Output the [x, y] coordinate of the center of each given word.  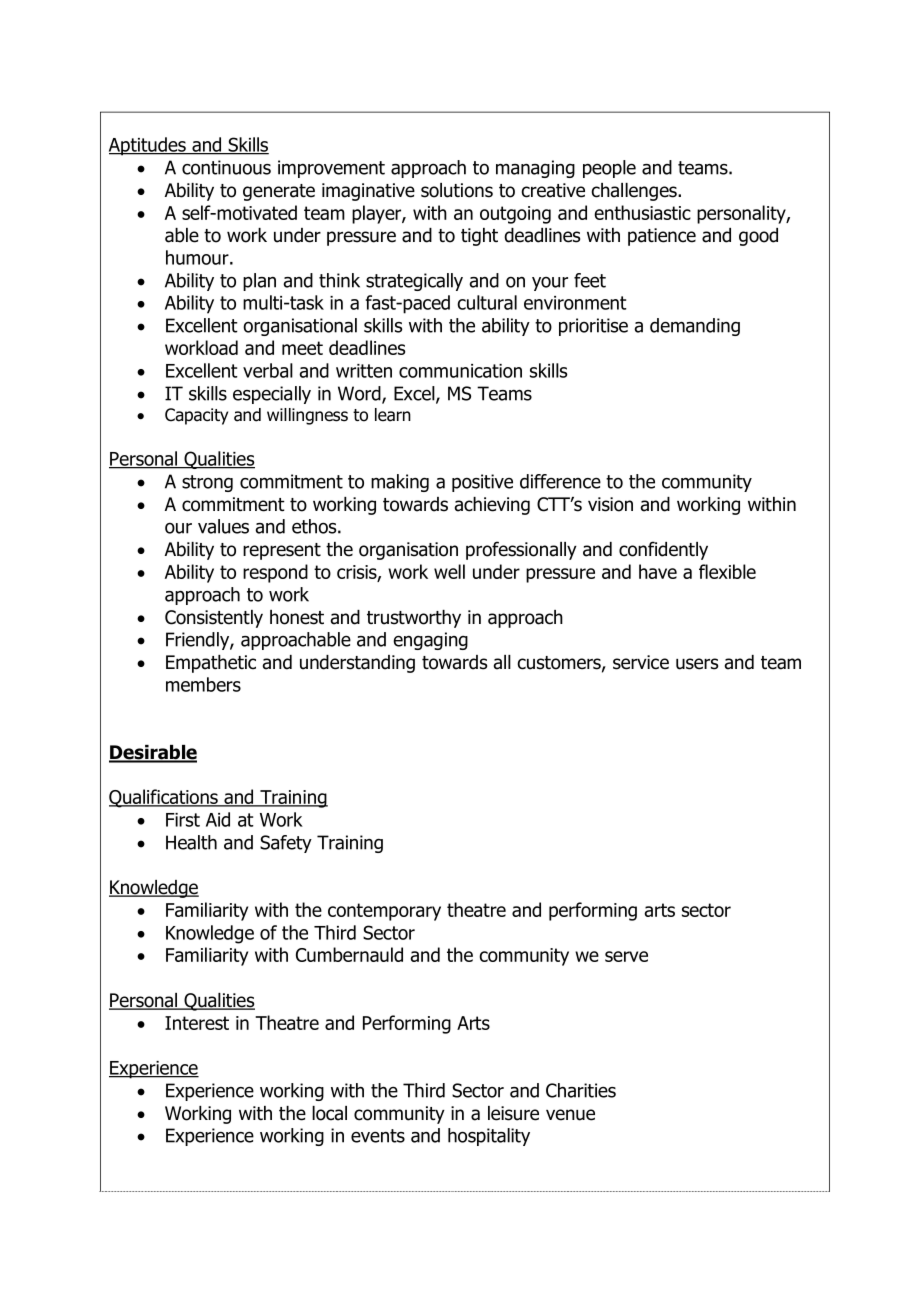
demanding [695, 327]
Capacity [196, 416]
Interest [197, 1023]
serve [626, 956]
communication [460, 371]
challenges [635, 192]
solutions [457, 190]
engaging [430, 641]
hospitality [489, 1137]
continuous [226, 167]
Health [191, 842]
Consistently [214, 619]
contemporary [384, 912]
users [697, 664]
